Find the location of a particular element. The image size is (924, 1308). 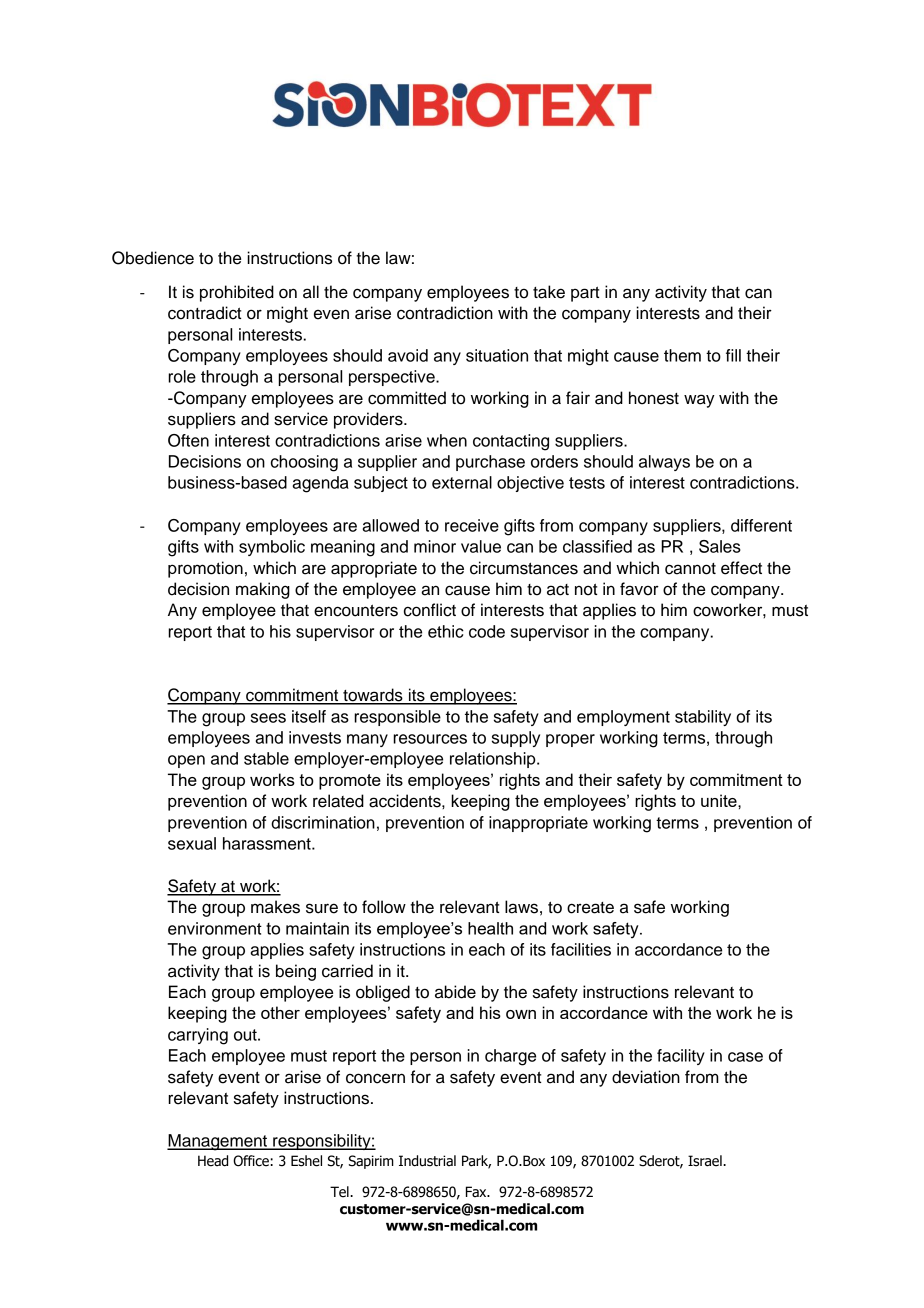

Head is located at coordinates (213, 1161).
